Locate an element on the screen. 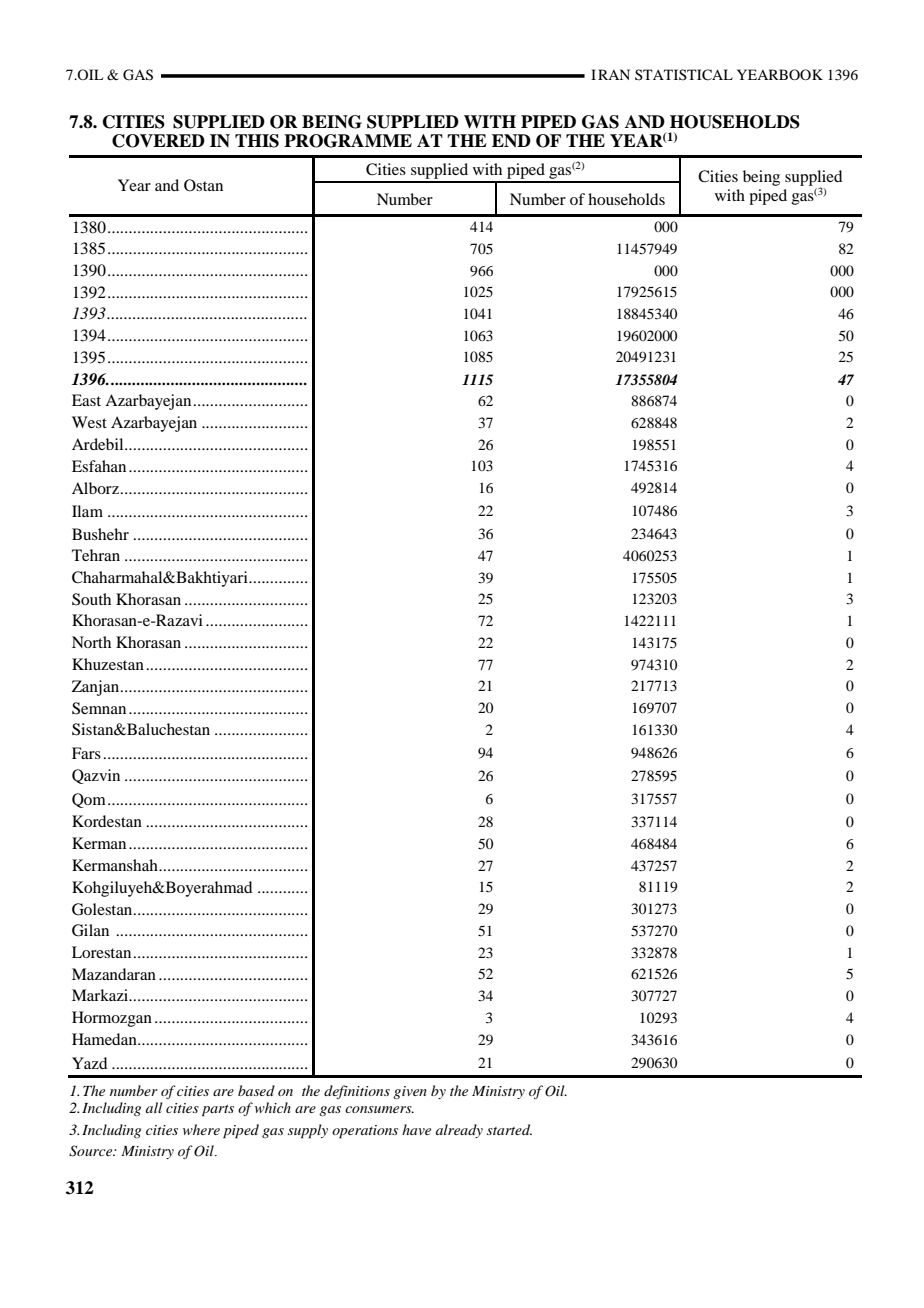 This screenshot has height=1308, width=924. THIS is located at coordinates (257, 141).
